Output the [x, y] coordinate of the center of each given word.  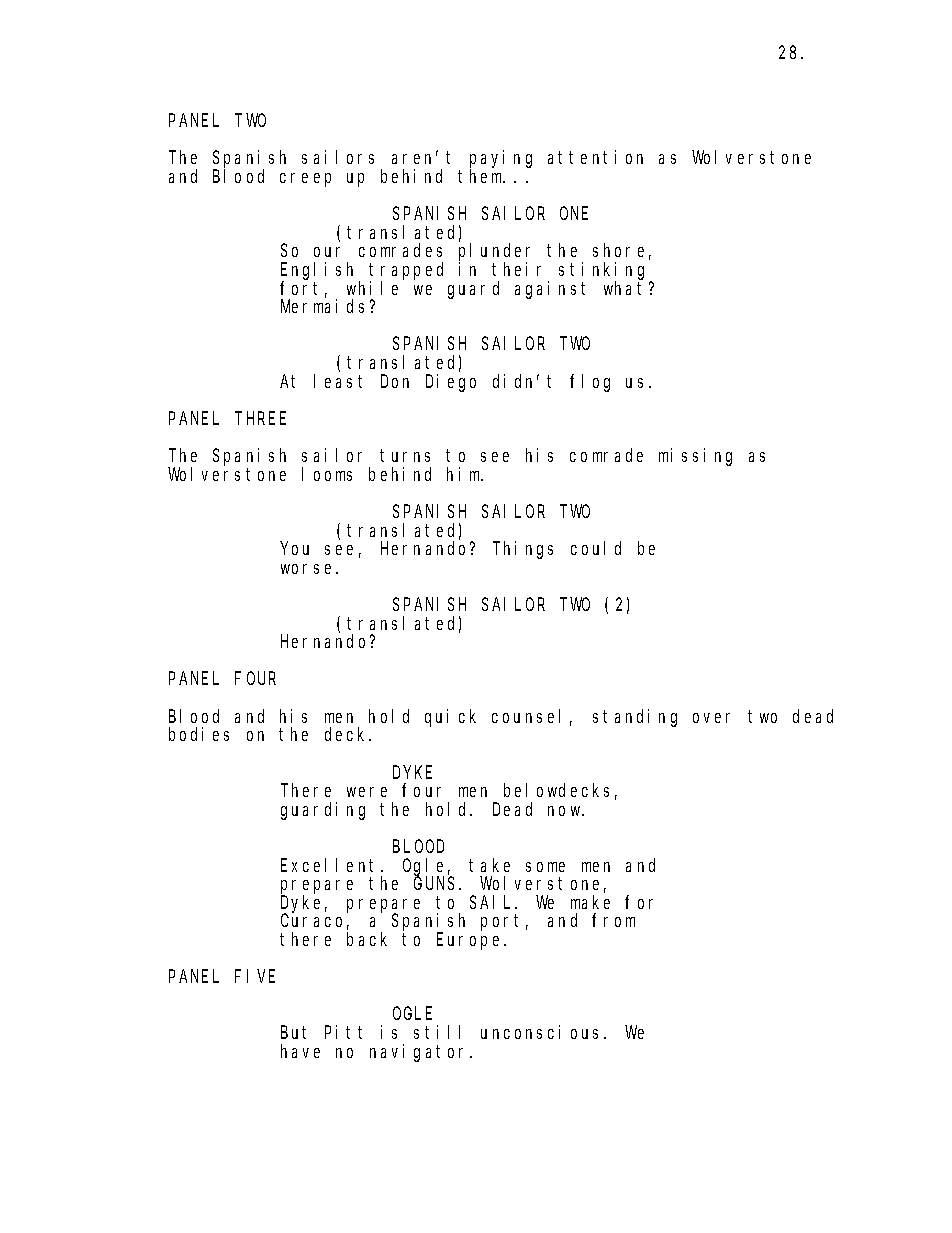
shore [618, 250]
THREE [260, 418]
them [481, 176]
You [295, 549]
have [300, 1051]
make [590, 902]
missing [695, 457]
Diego [451, 383]
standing [635, 718]
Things [523, 550]
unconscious [539, 1032]
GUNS [437, 883]
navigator [420, 1053]
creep [305, 180]
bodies [199, 734]
